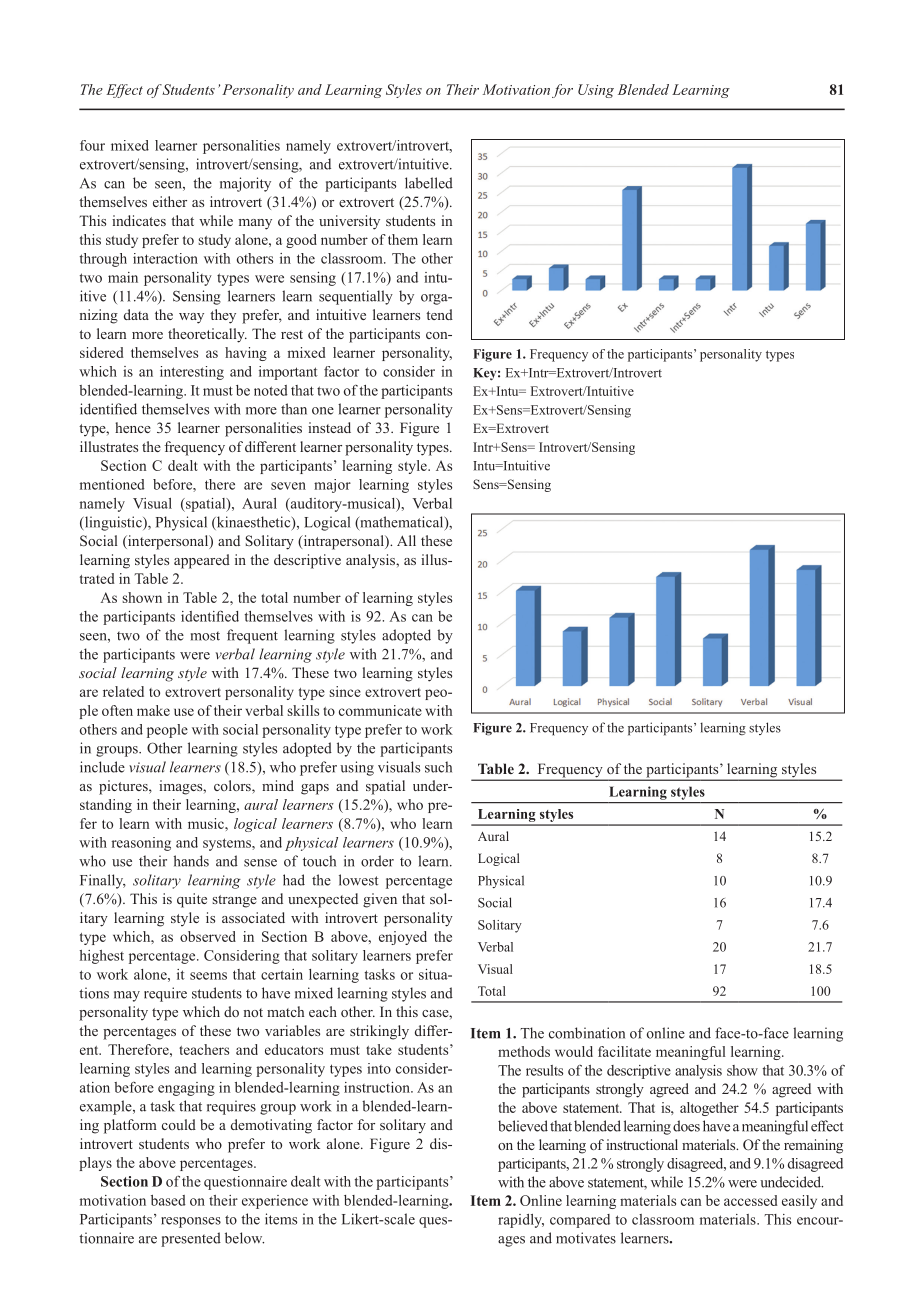 This screenshot has height=1307, width=924. Describe the element at coordinates (523, 1126) in the screenshot. I see `believed` at that location.
